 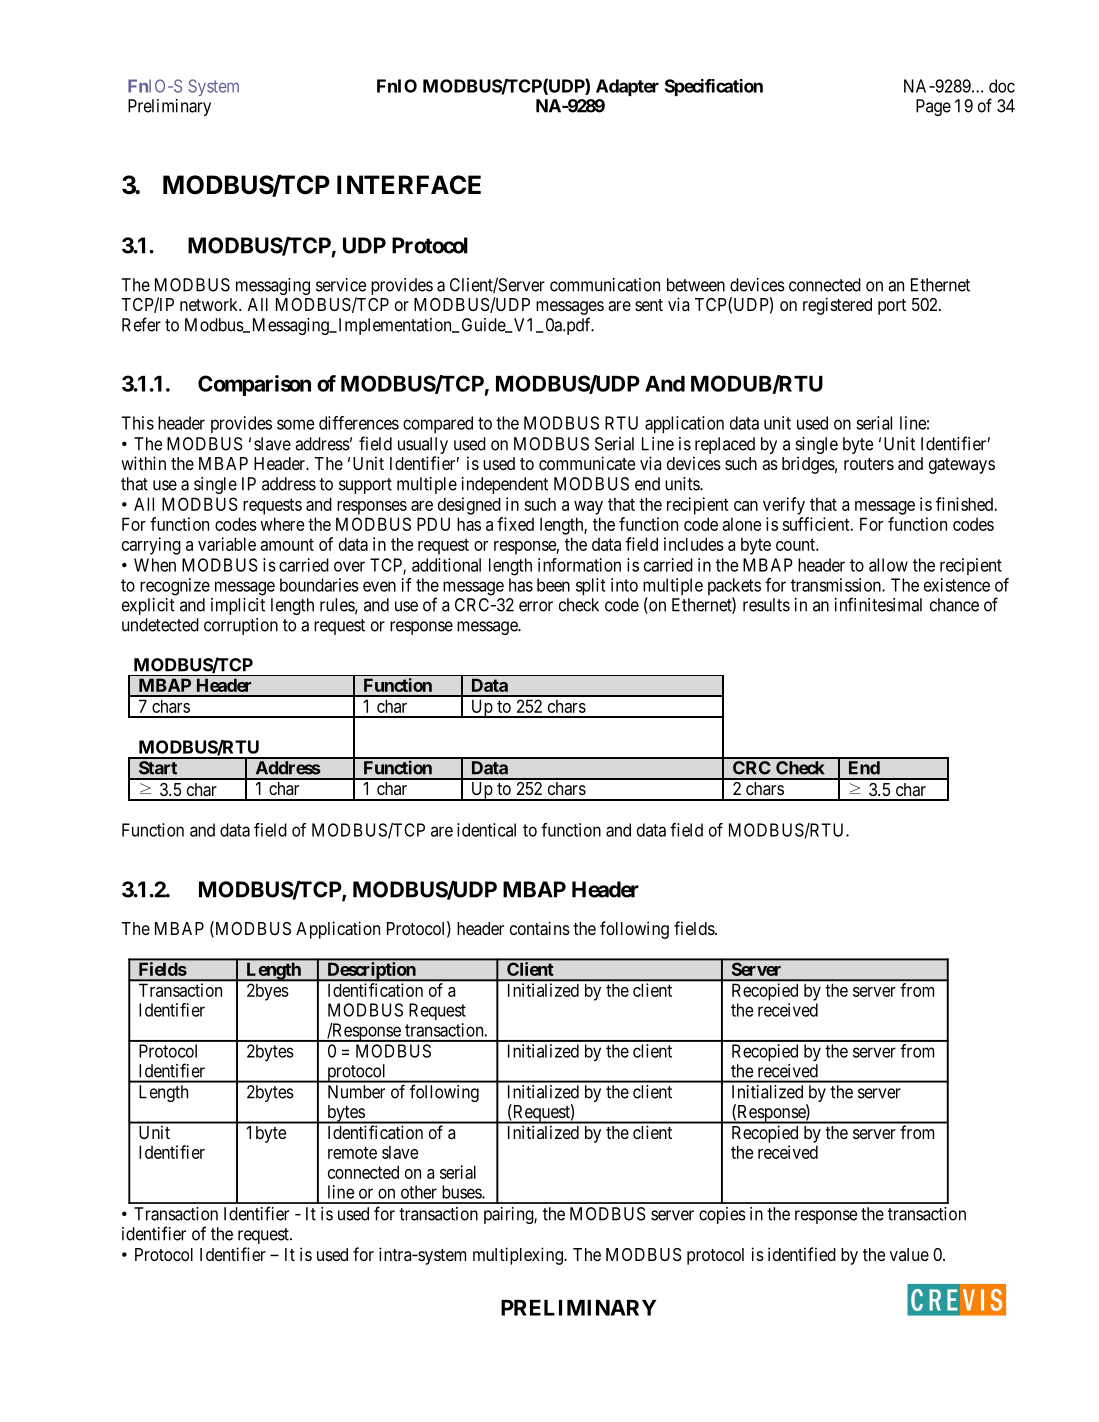 I want to click on infinitesimal, so click(x=878, y=604).
